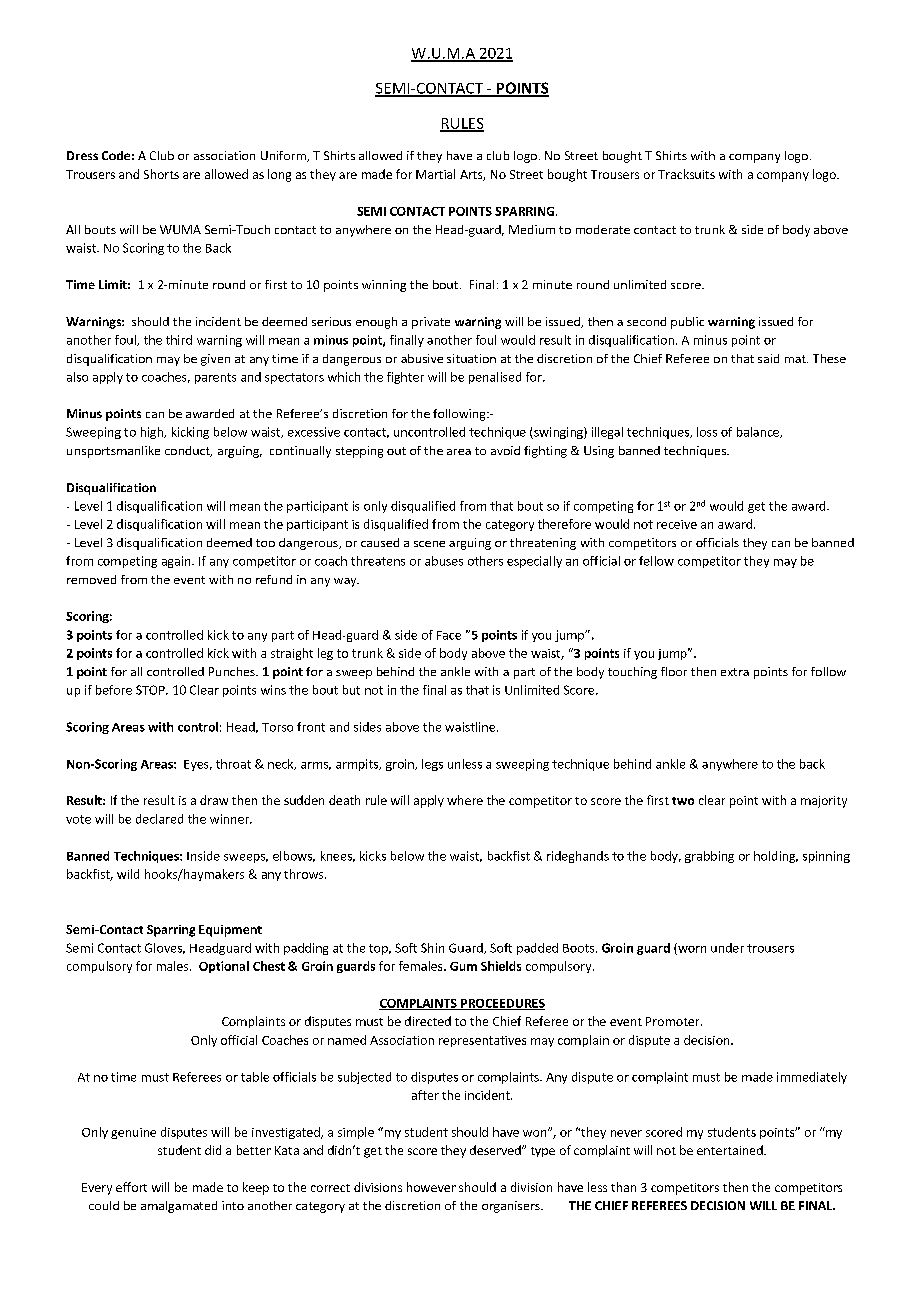 The width and height of the screenshot is (924, 1308). What do you see at coordinates (686, 174) in the screenshot?
I see `Tracksuits` at bounding box center [686, 174].
